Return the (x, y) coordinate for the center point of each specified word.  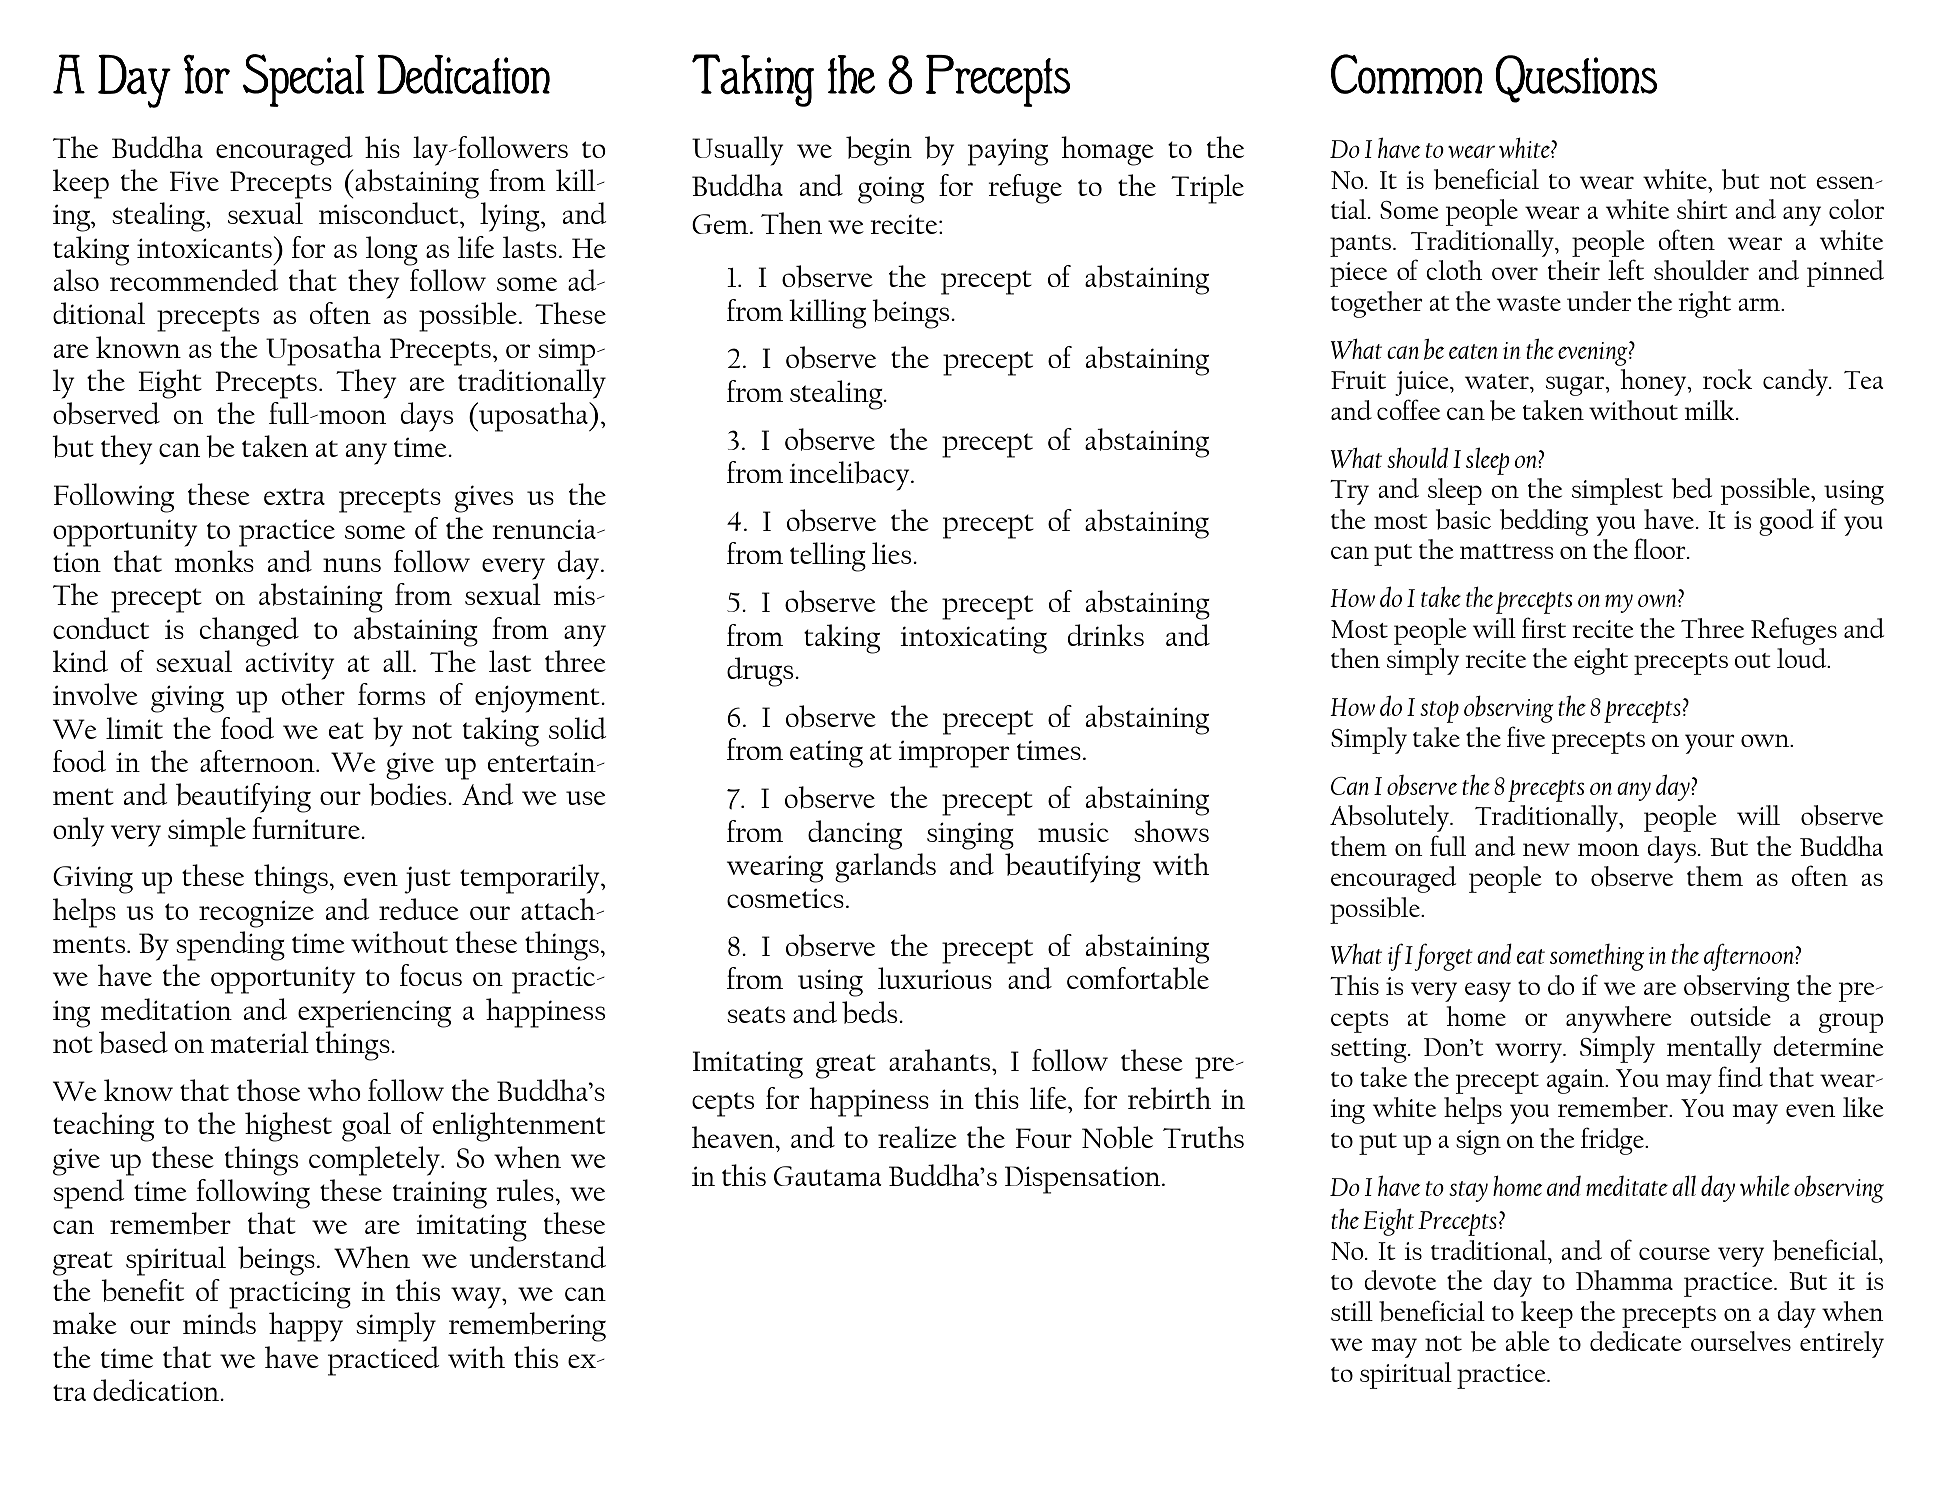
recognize (256, 914)
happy (306, 1327)
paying (1008, 152)
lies (891, 553)
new (1546, 849)
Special (303, 80)
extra (294, 496)
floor (1661, 548)
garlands (885, 868)
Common (1406, 74)
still (1352, 1311)
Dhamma (1624, 1280)
